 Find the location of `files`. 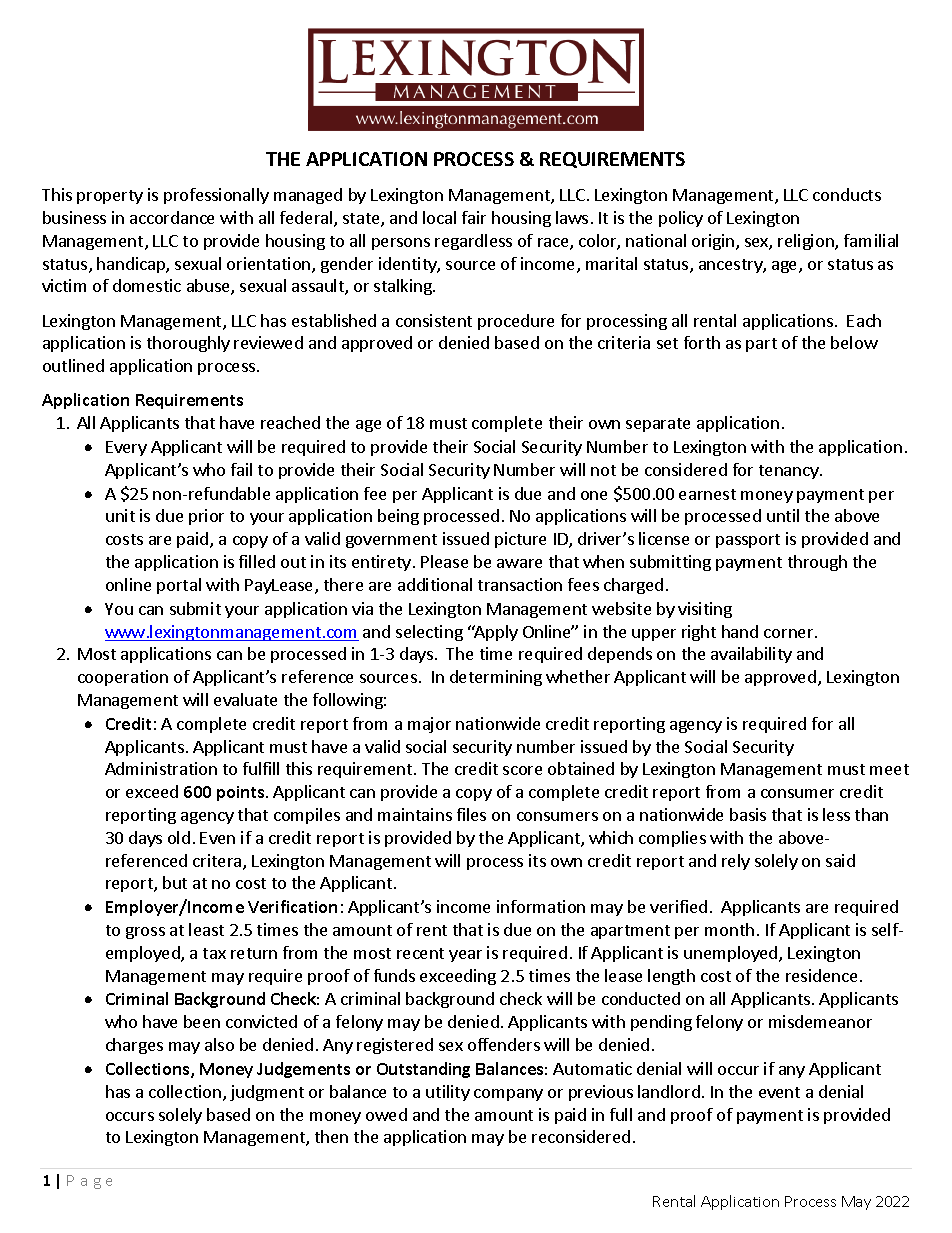

files is located at coordinates (471, 814).
